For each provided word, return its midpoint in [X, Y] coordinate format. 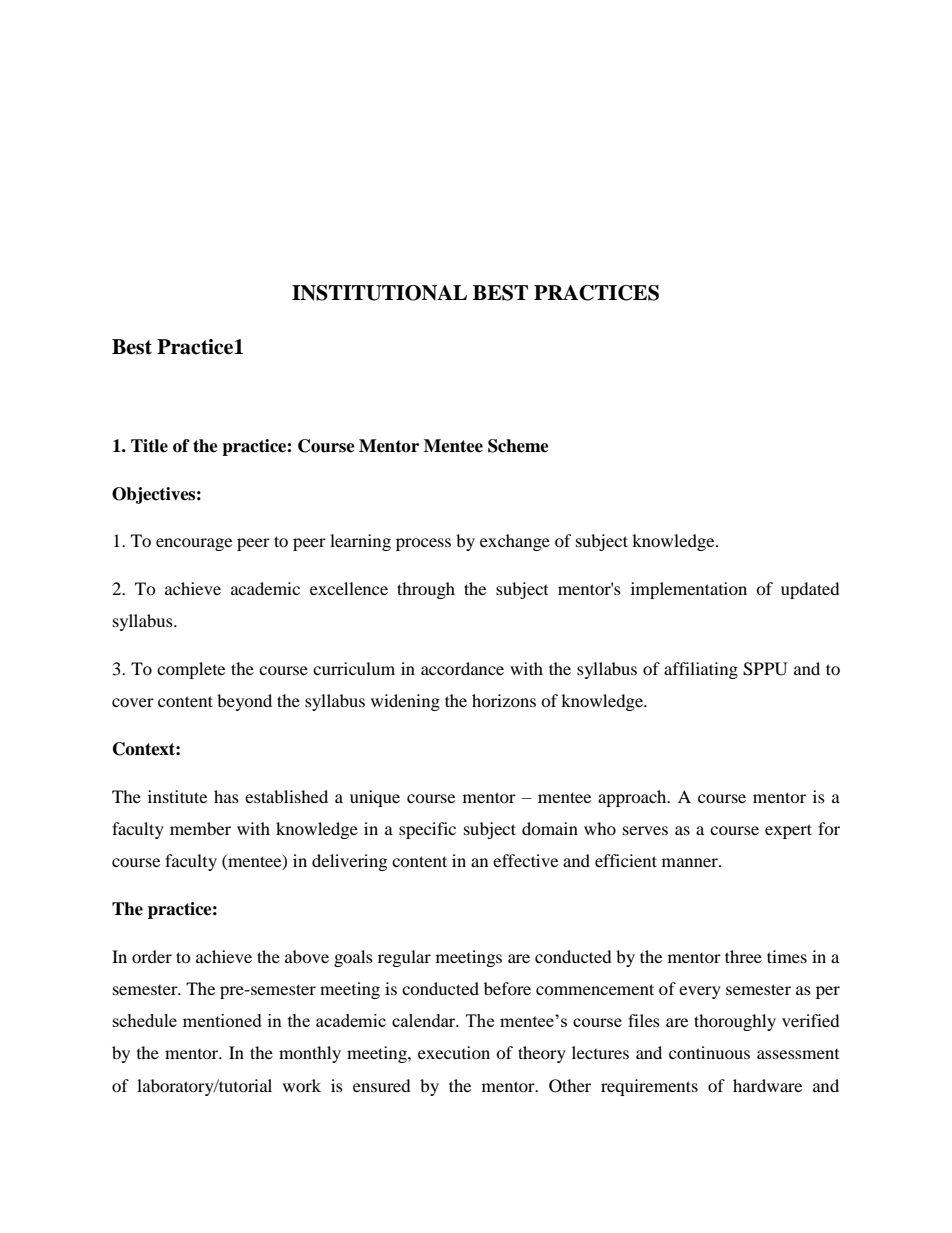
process [423, 544]
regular [404, 958]
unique [375, 798]
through [426, 590]
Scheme [518, 446]
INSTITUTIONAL [379, 293]
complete [191, 670]
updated [810, 590]
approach [633, 798]
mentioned [222, 1020]
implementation [689, 590]
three [743, 956]
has [226, 796]
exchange [515, 542]
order [152, 956]
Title [149, 446]
